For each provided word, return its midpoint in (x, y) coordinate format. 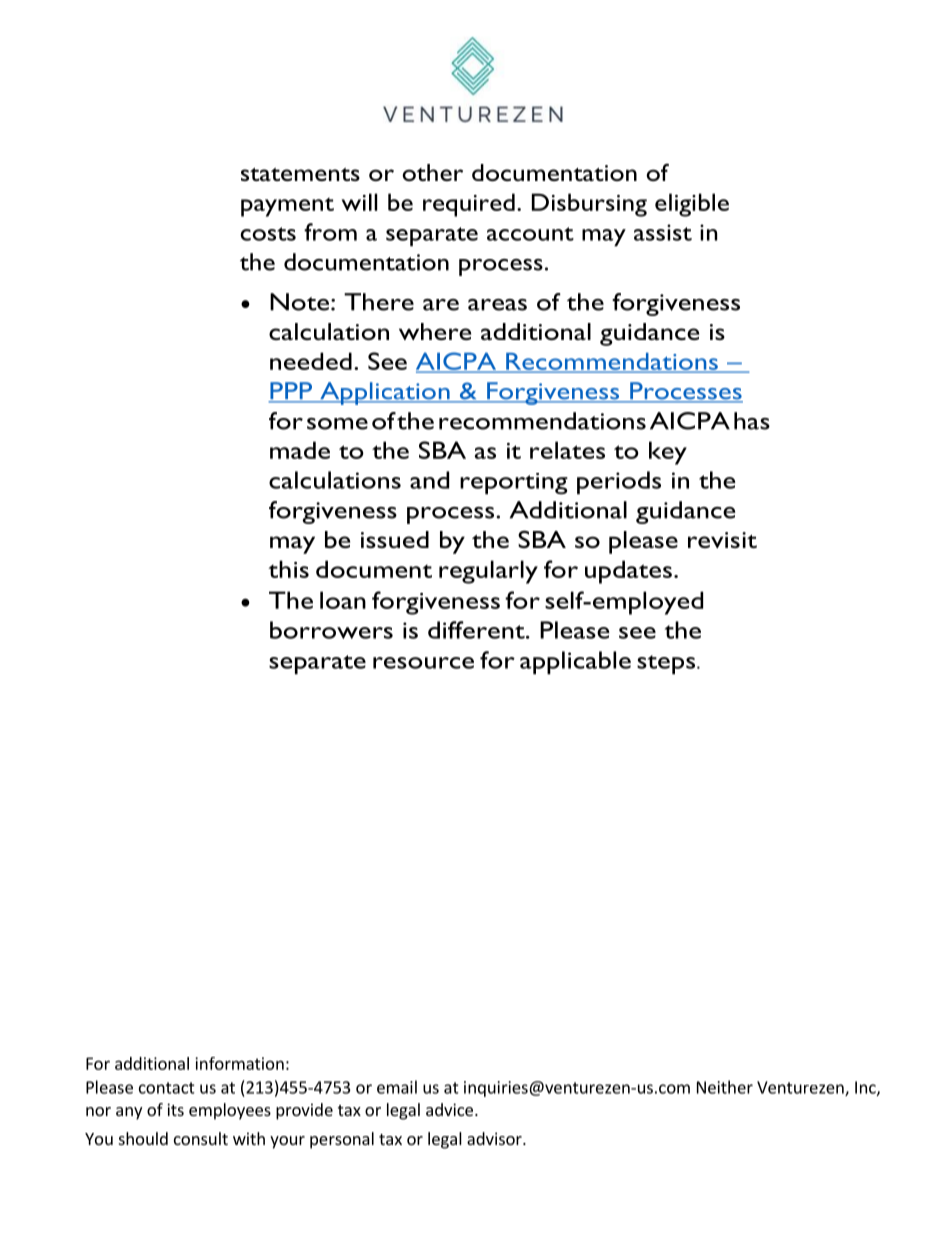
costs (268, 234)
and (429, 480)
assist (663, 232)
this (288, 569)
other (432, 172)
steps (667, 665)
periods (619, 483)
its (175, 1109)
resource (423, 663)
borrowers (331, 630)
